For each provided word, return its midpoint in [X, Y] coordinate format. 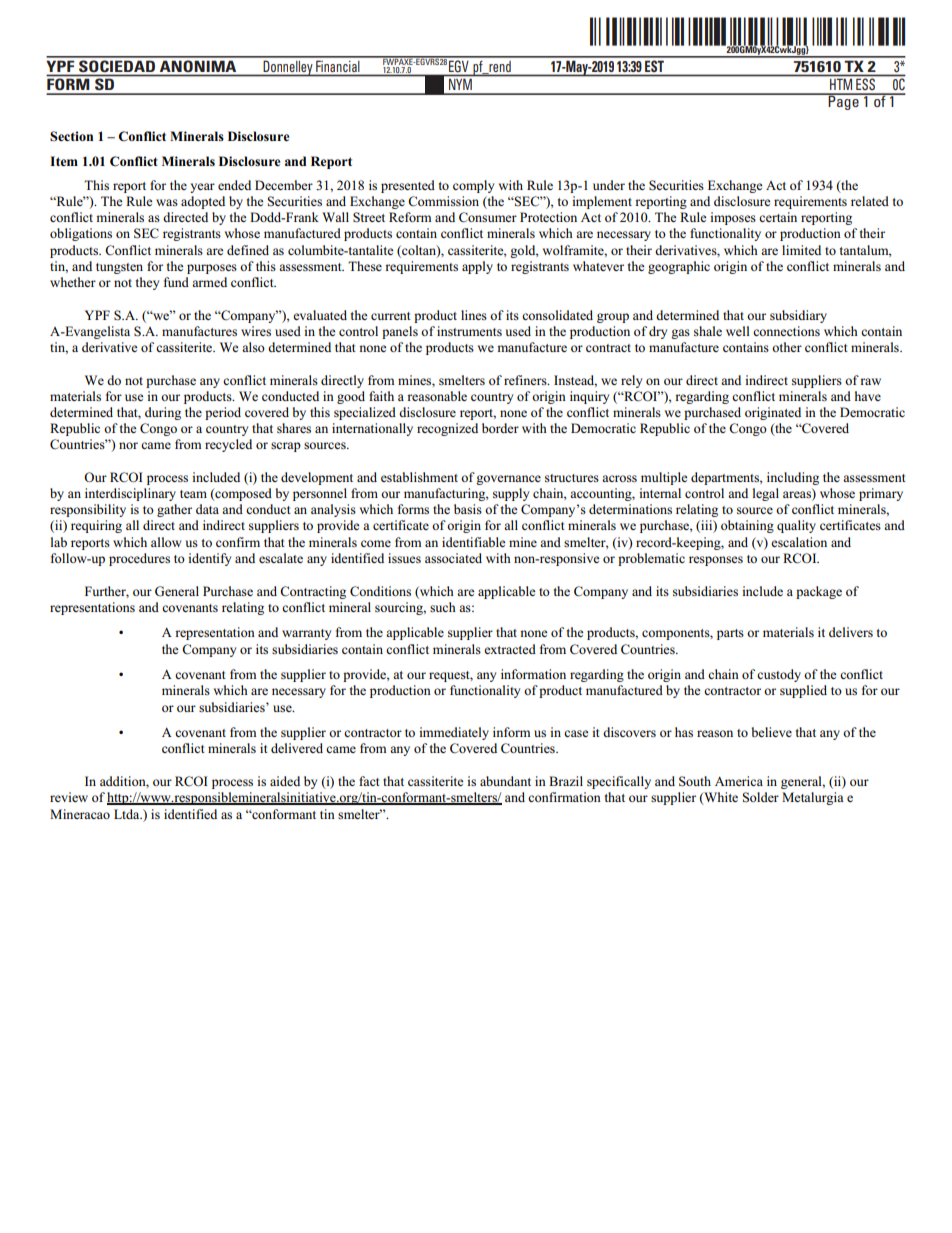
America [739, 781]
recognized [447, 429]
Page [844, 102]
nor [128, 445]
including [793, 478]
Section [71, 136]
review [69, 797]
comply [473, 186]
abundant [505, 781]
